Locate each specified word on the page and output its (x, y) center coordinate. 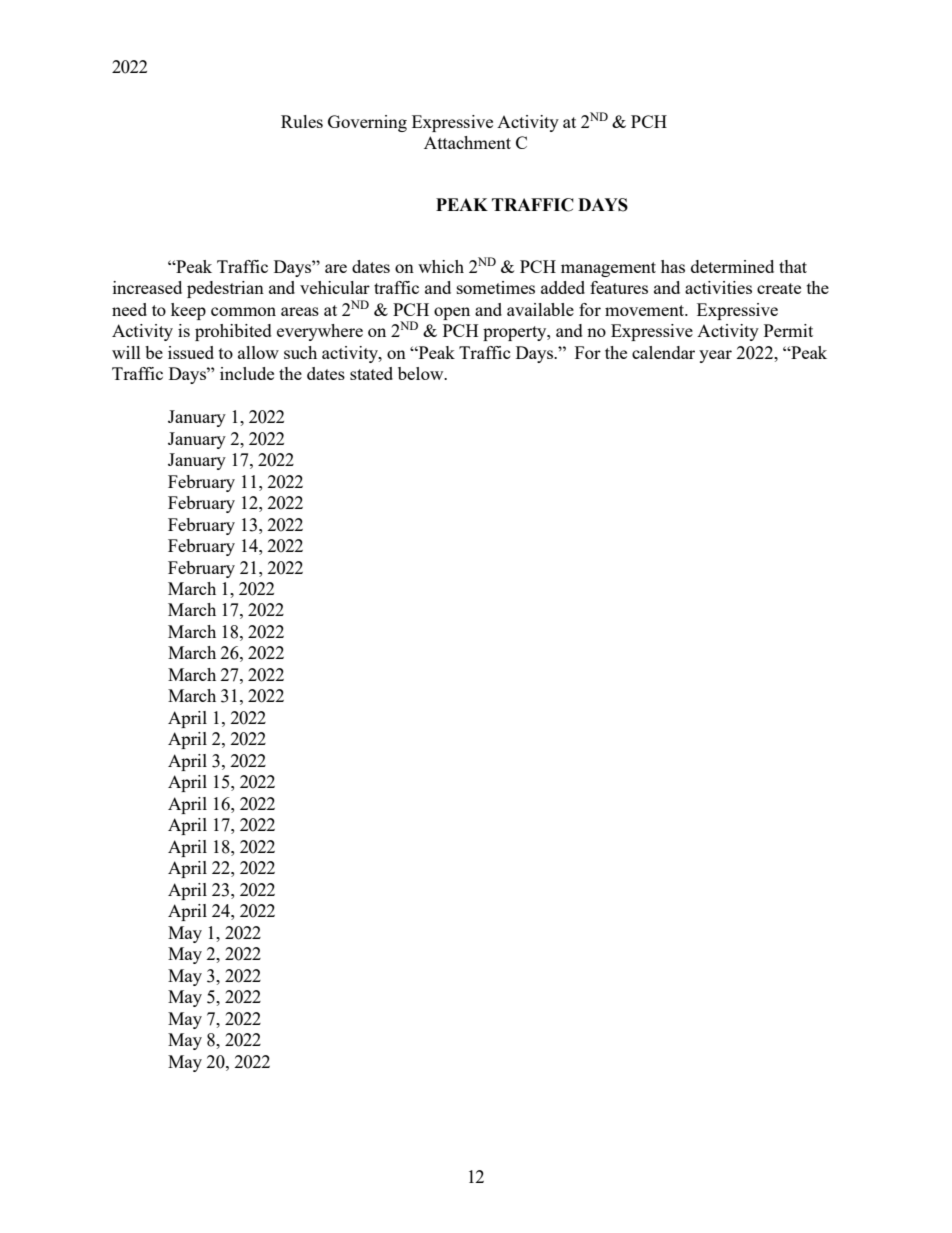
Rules (302, 121)
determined (732, 266)
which (441, 266)
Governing (367, 123)
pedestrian (225, 289)
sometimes (496, 287)
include (247, 373)
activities (718, 287)
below (422, 373)
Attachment (467, 142)
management (608, 269)
